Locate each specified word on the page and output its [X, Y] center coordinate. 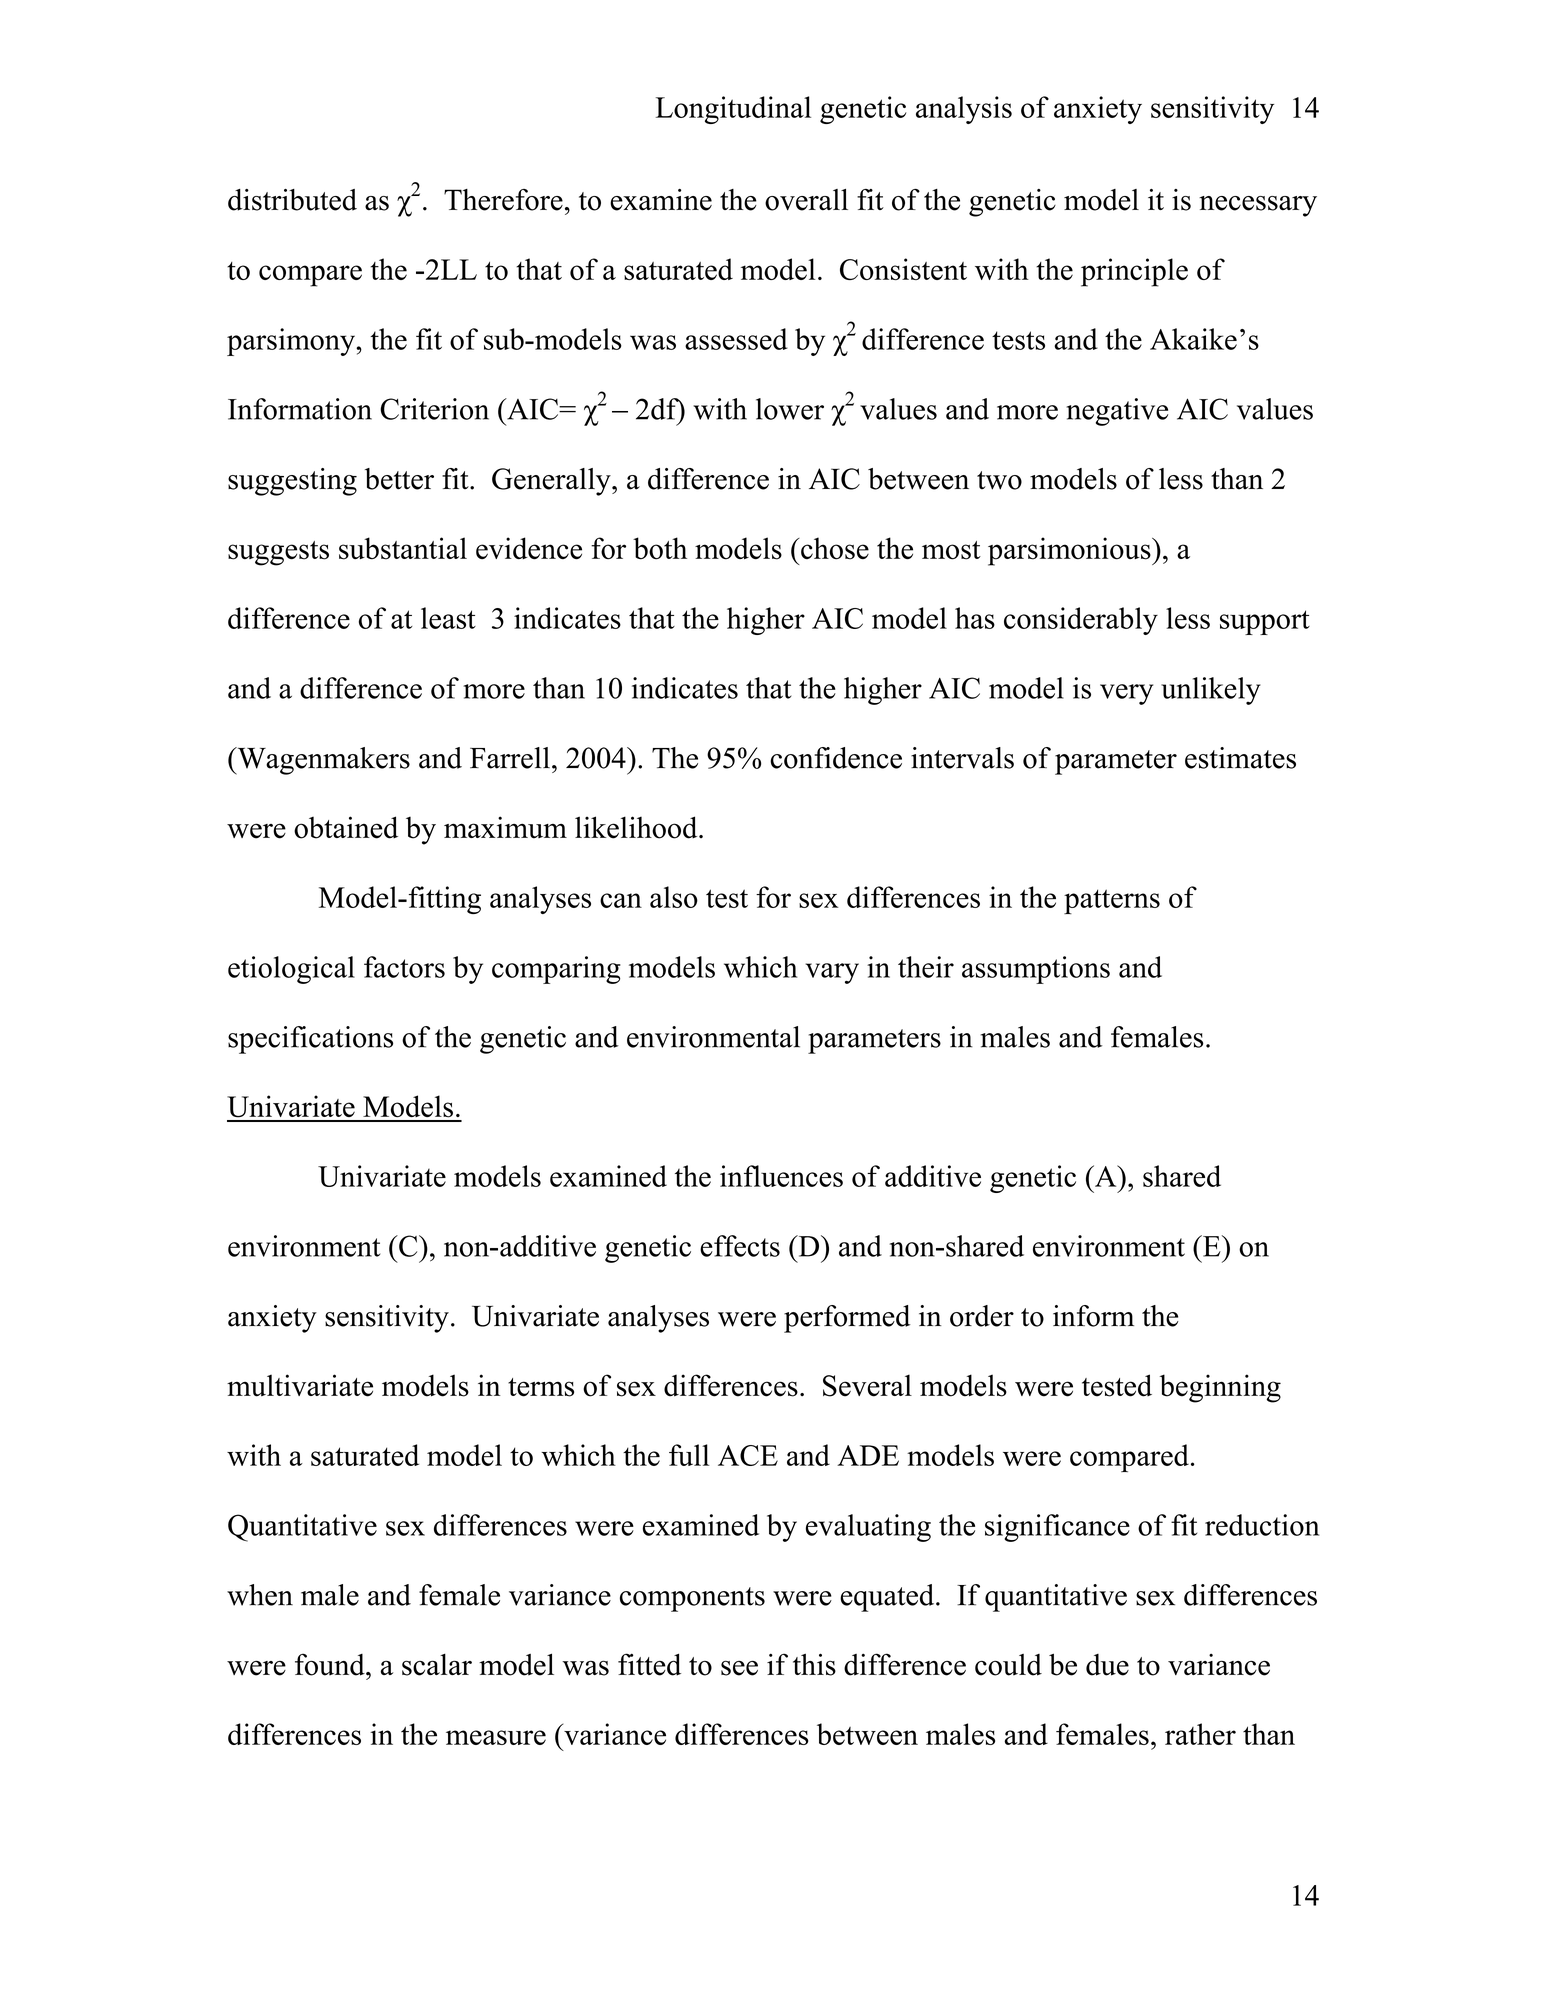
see [739, 1668]
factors [404, 967]
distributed [292, 200]
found [331, 1664]
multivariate [300, 1385]
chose [834, 548]
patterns [1112, 901]
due [1107, 1665]
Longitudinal [733, 110]
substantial [403, 548]
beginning [1220, 1388]
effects [740, 1246]
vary [832, 973]
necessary [1258, 206]
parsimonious [1070, 551]
